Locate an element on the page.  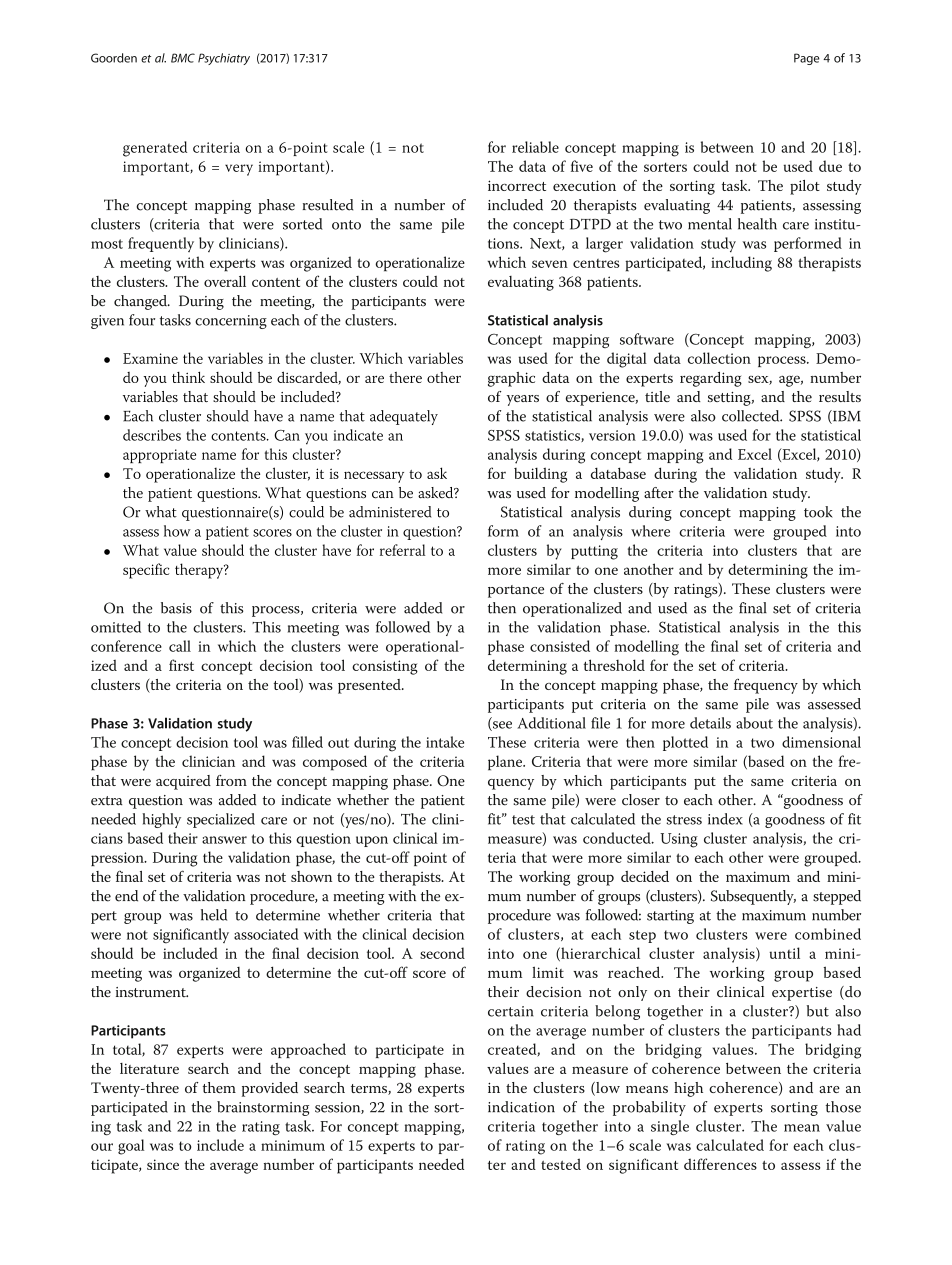
collection is located at coordinates (719, 358).
